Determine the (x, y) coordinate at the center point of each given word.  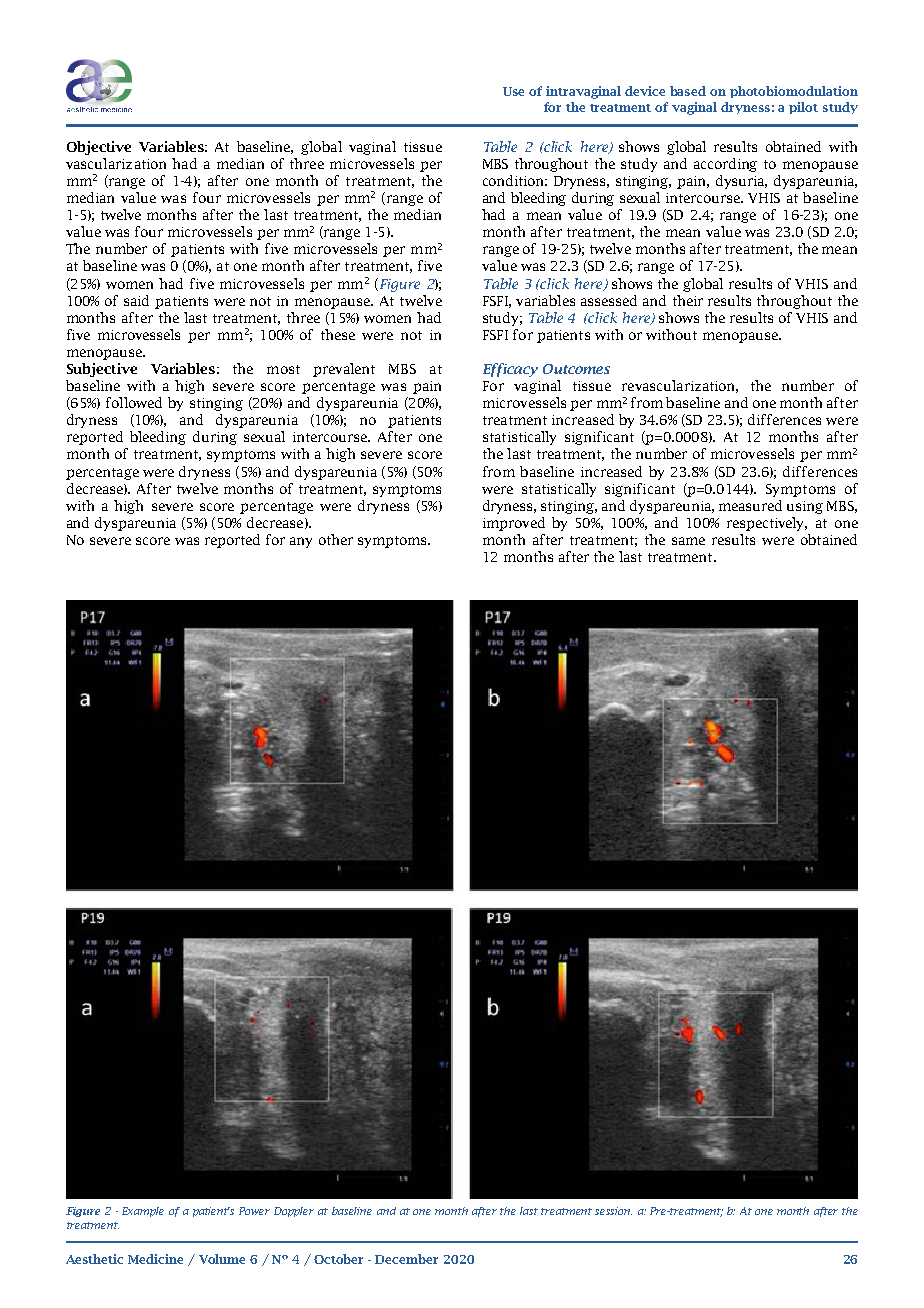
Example (143, 1212)
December (406, 1259)
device (645, 91)
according (725, 165)
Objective (99, 148)
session (613, 1211)
